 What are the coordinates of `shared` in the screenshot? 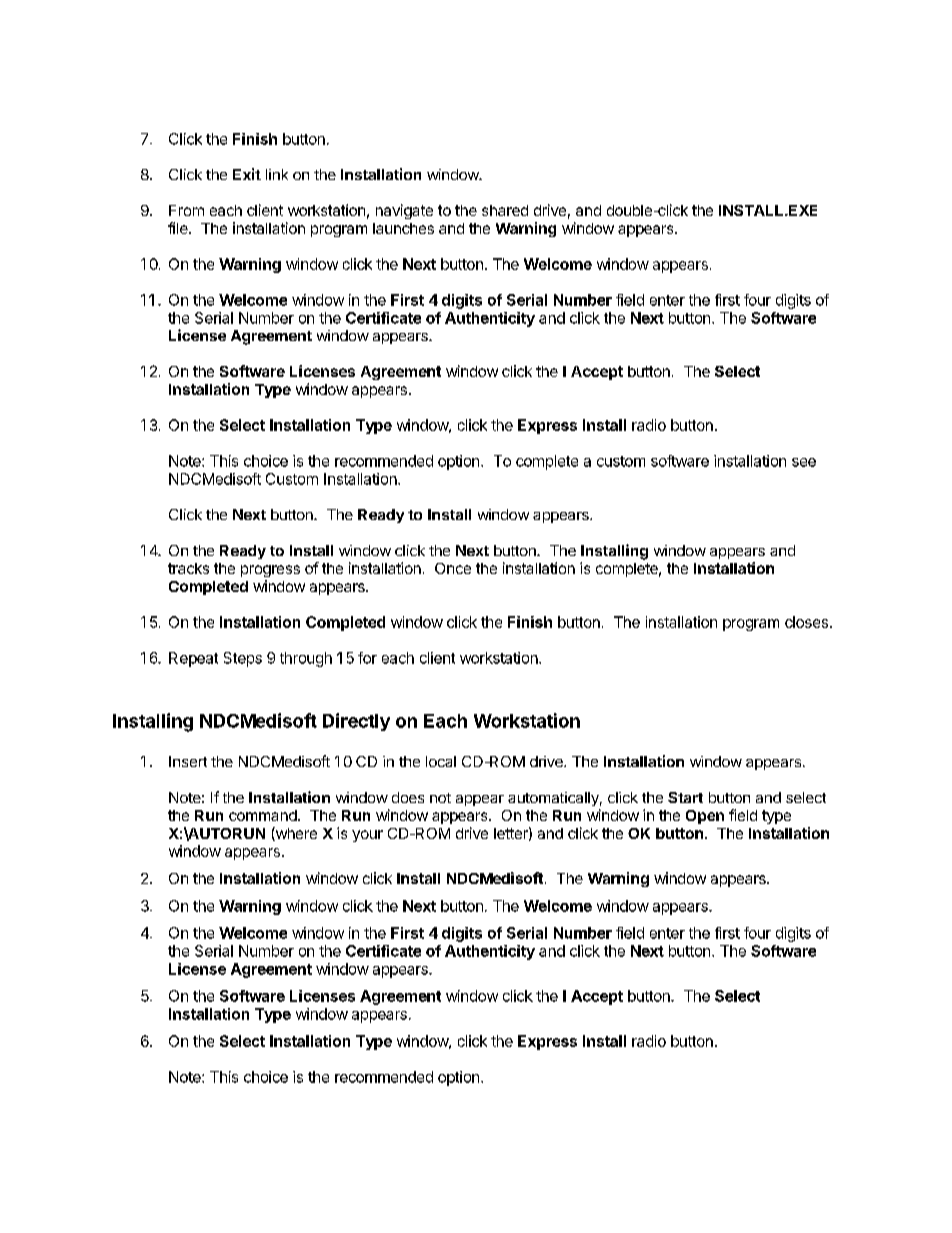 It's located at (505, 210).
